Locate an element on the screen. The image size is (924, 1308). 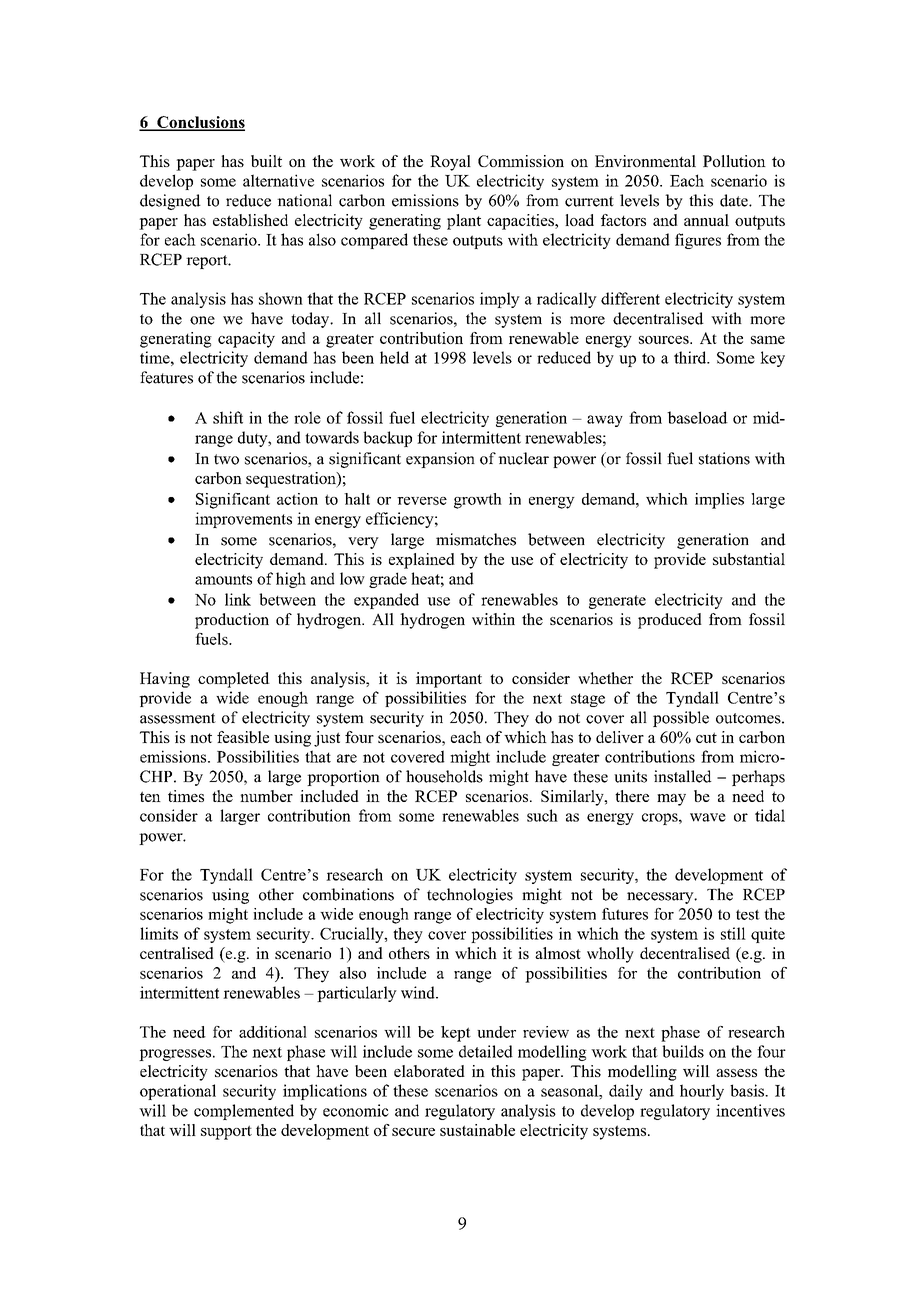
production is located at coordinates (232, 621).
